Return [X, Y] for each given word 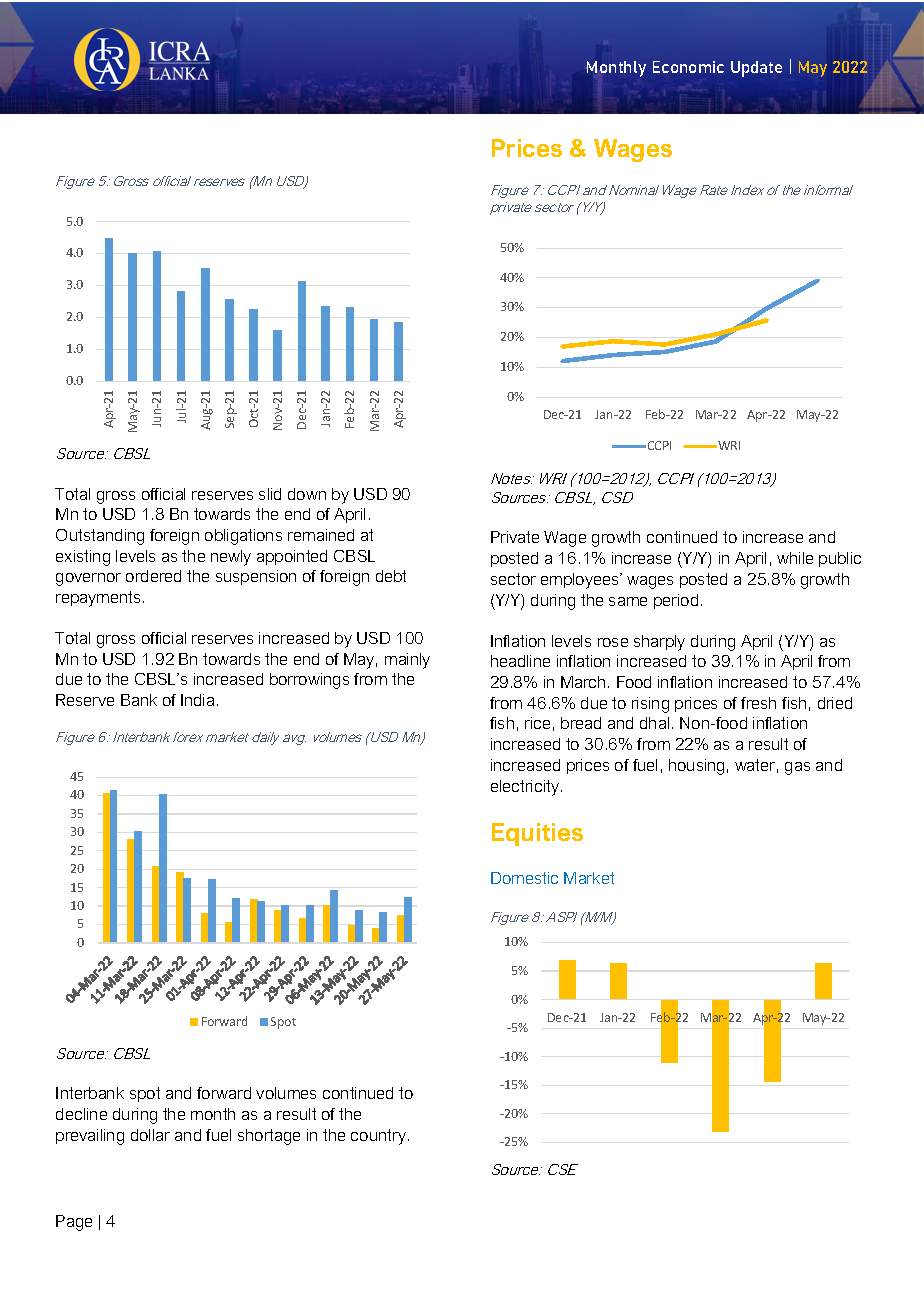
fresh [758, 703]
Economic [688, 67]
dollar [150, 1135]
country [380, 1137]
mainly [407, 661]
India [197, 700]
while [795, 558]
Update [756, 69]
